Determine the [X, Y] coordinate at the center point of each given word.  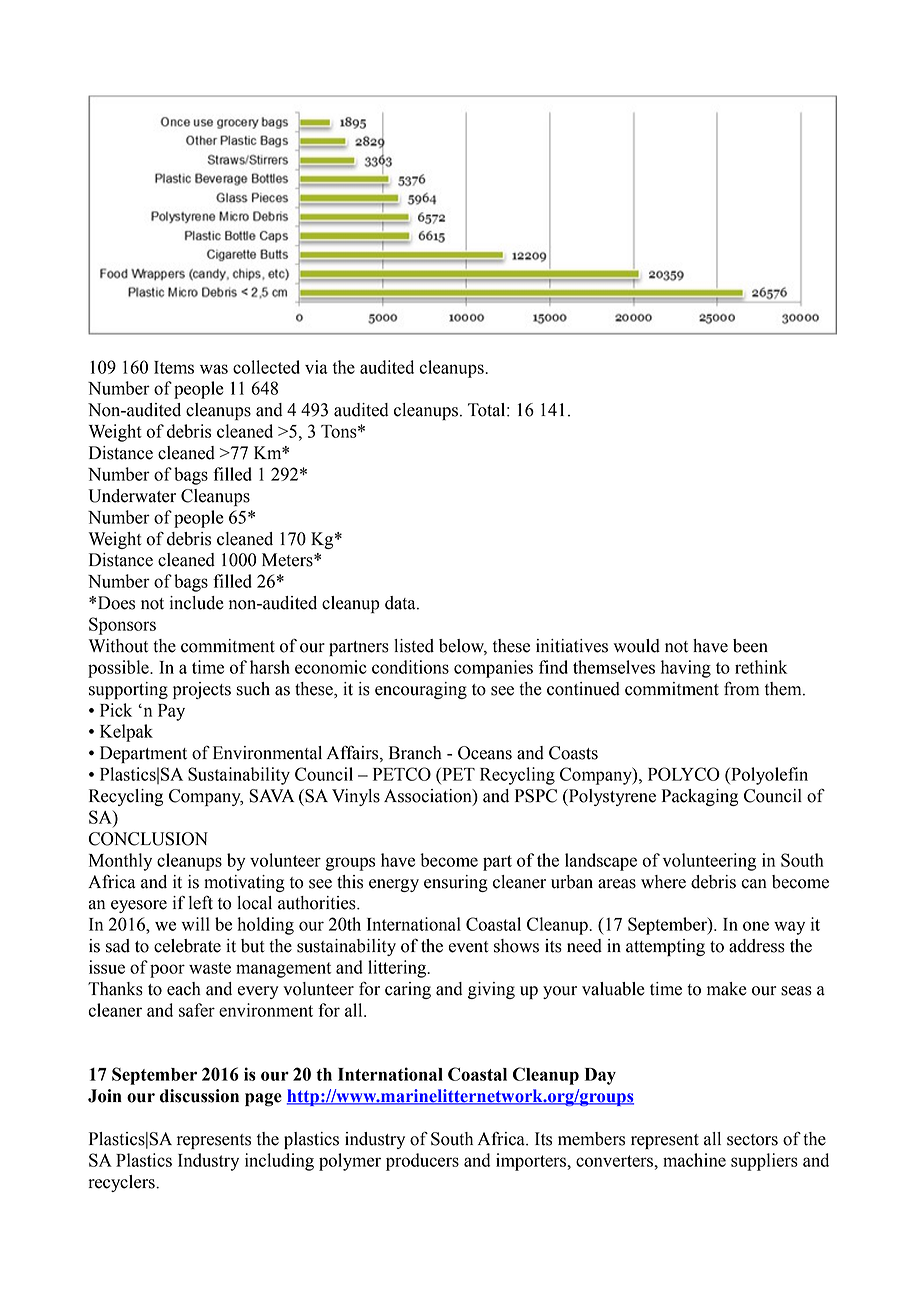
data [401, 603]
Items [174, 367]
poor [167, 971]
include [197, 603]
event [468, 947]
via [316, 367]
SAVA [271, 796]
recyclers [122, 1183]
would [636, 646]
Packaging [700, 797]
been [750, 646]
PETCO [402, 774]
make [727, 989]
